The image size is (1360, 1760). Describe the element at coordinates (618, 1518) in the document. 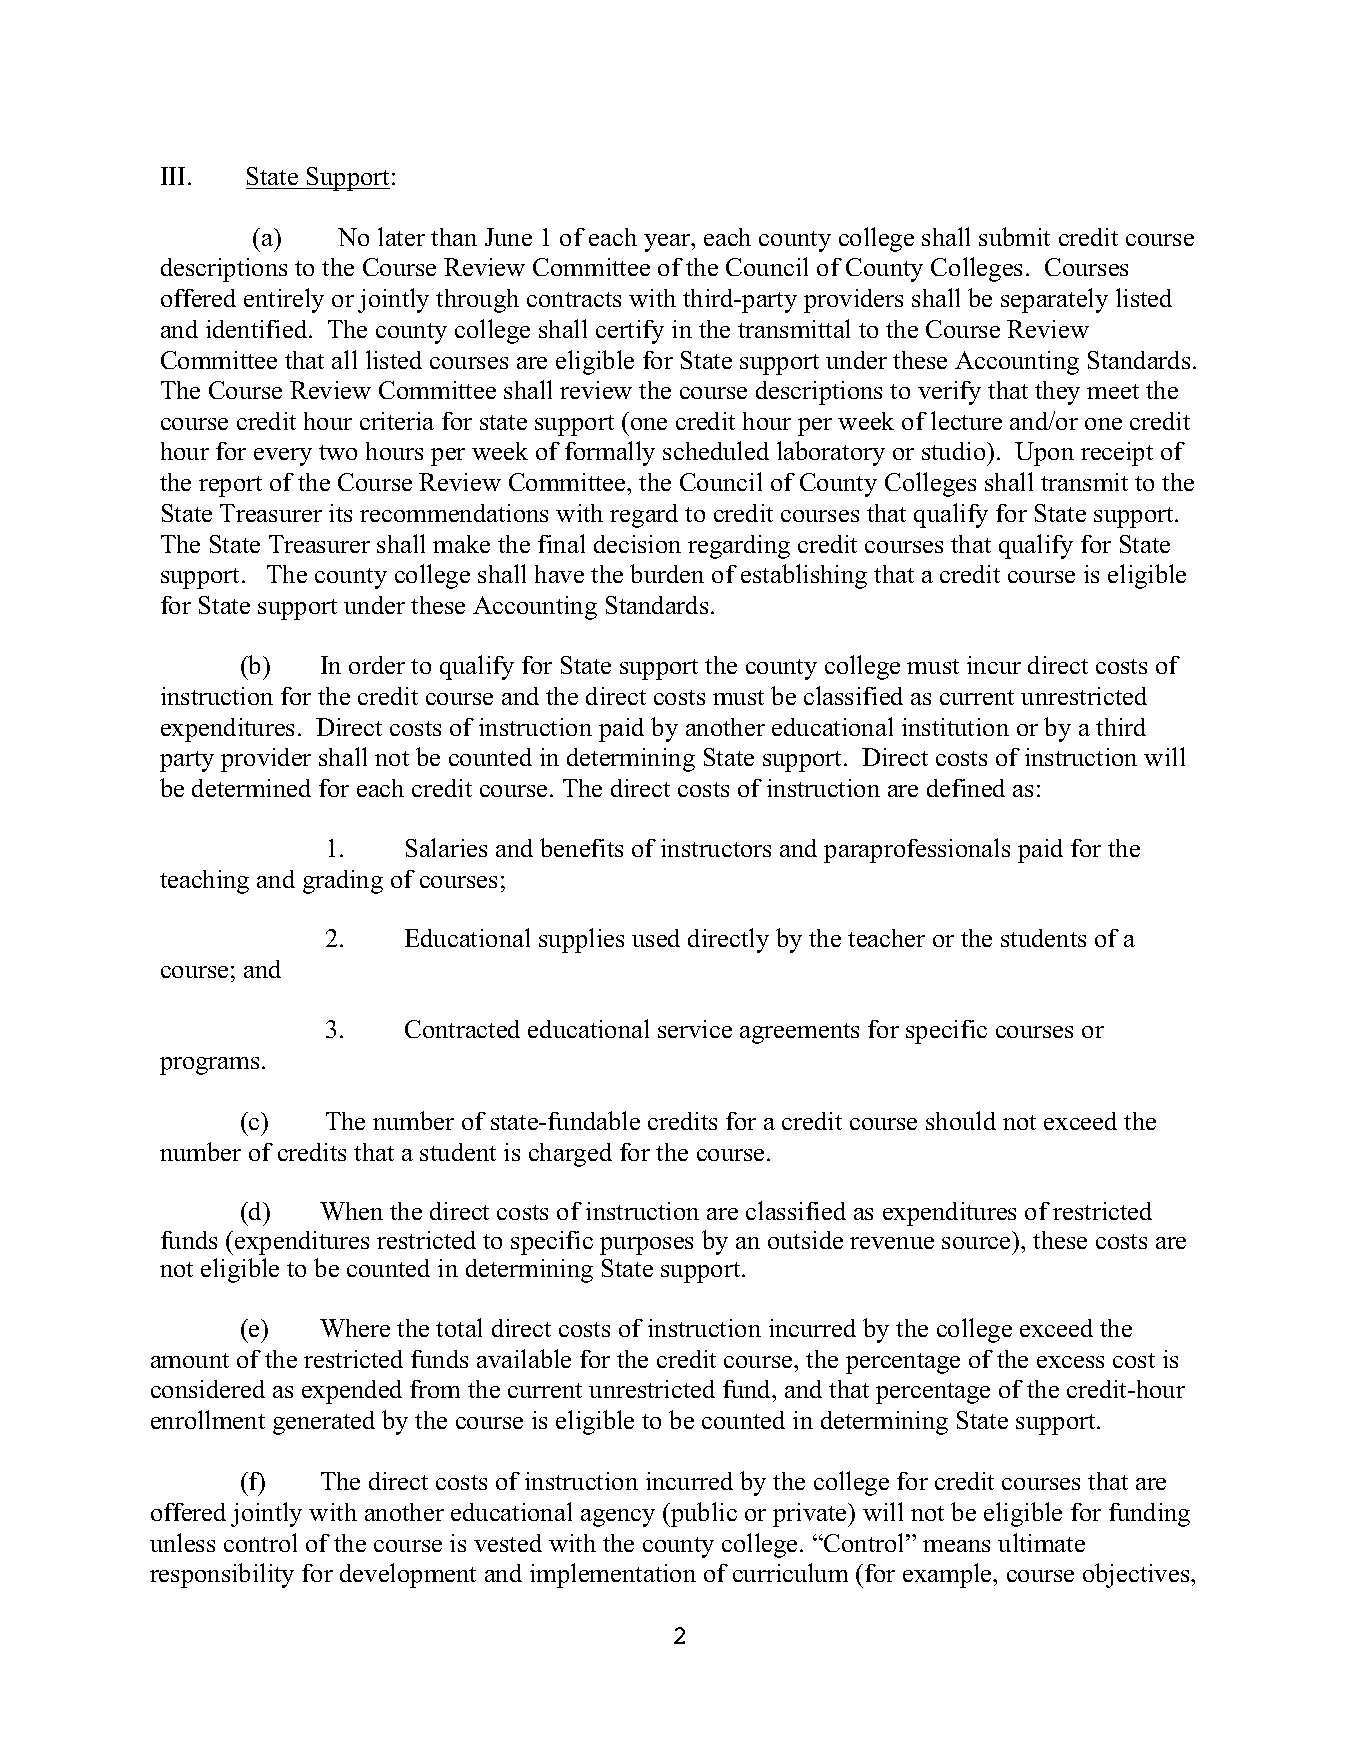

I see `agency` at that location.
